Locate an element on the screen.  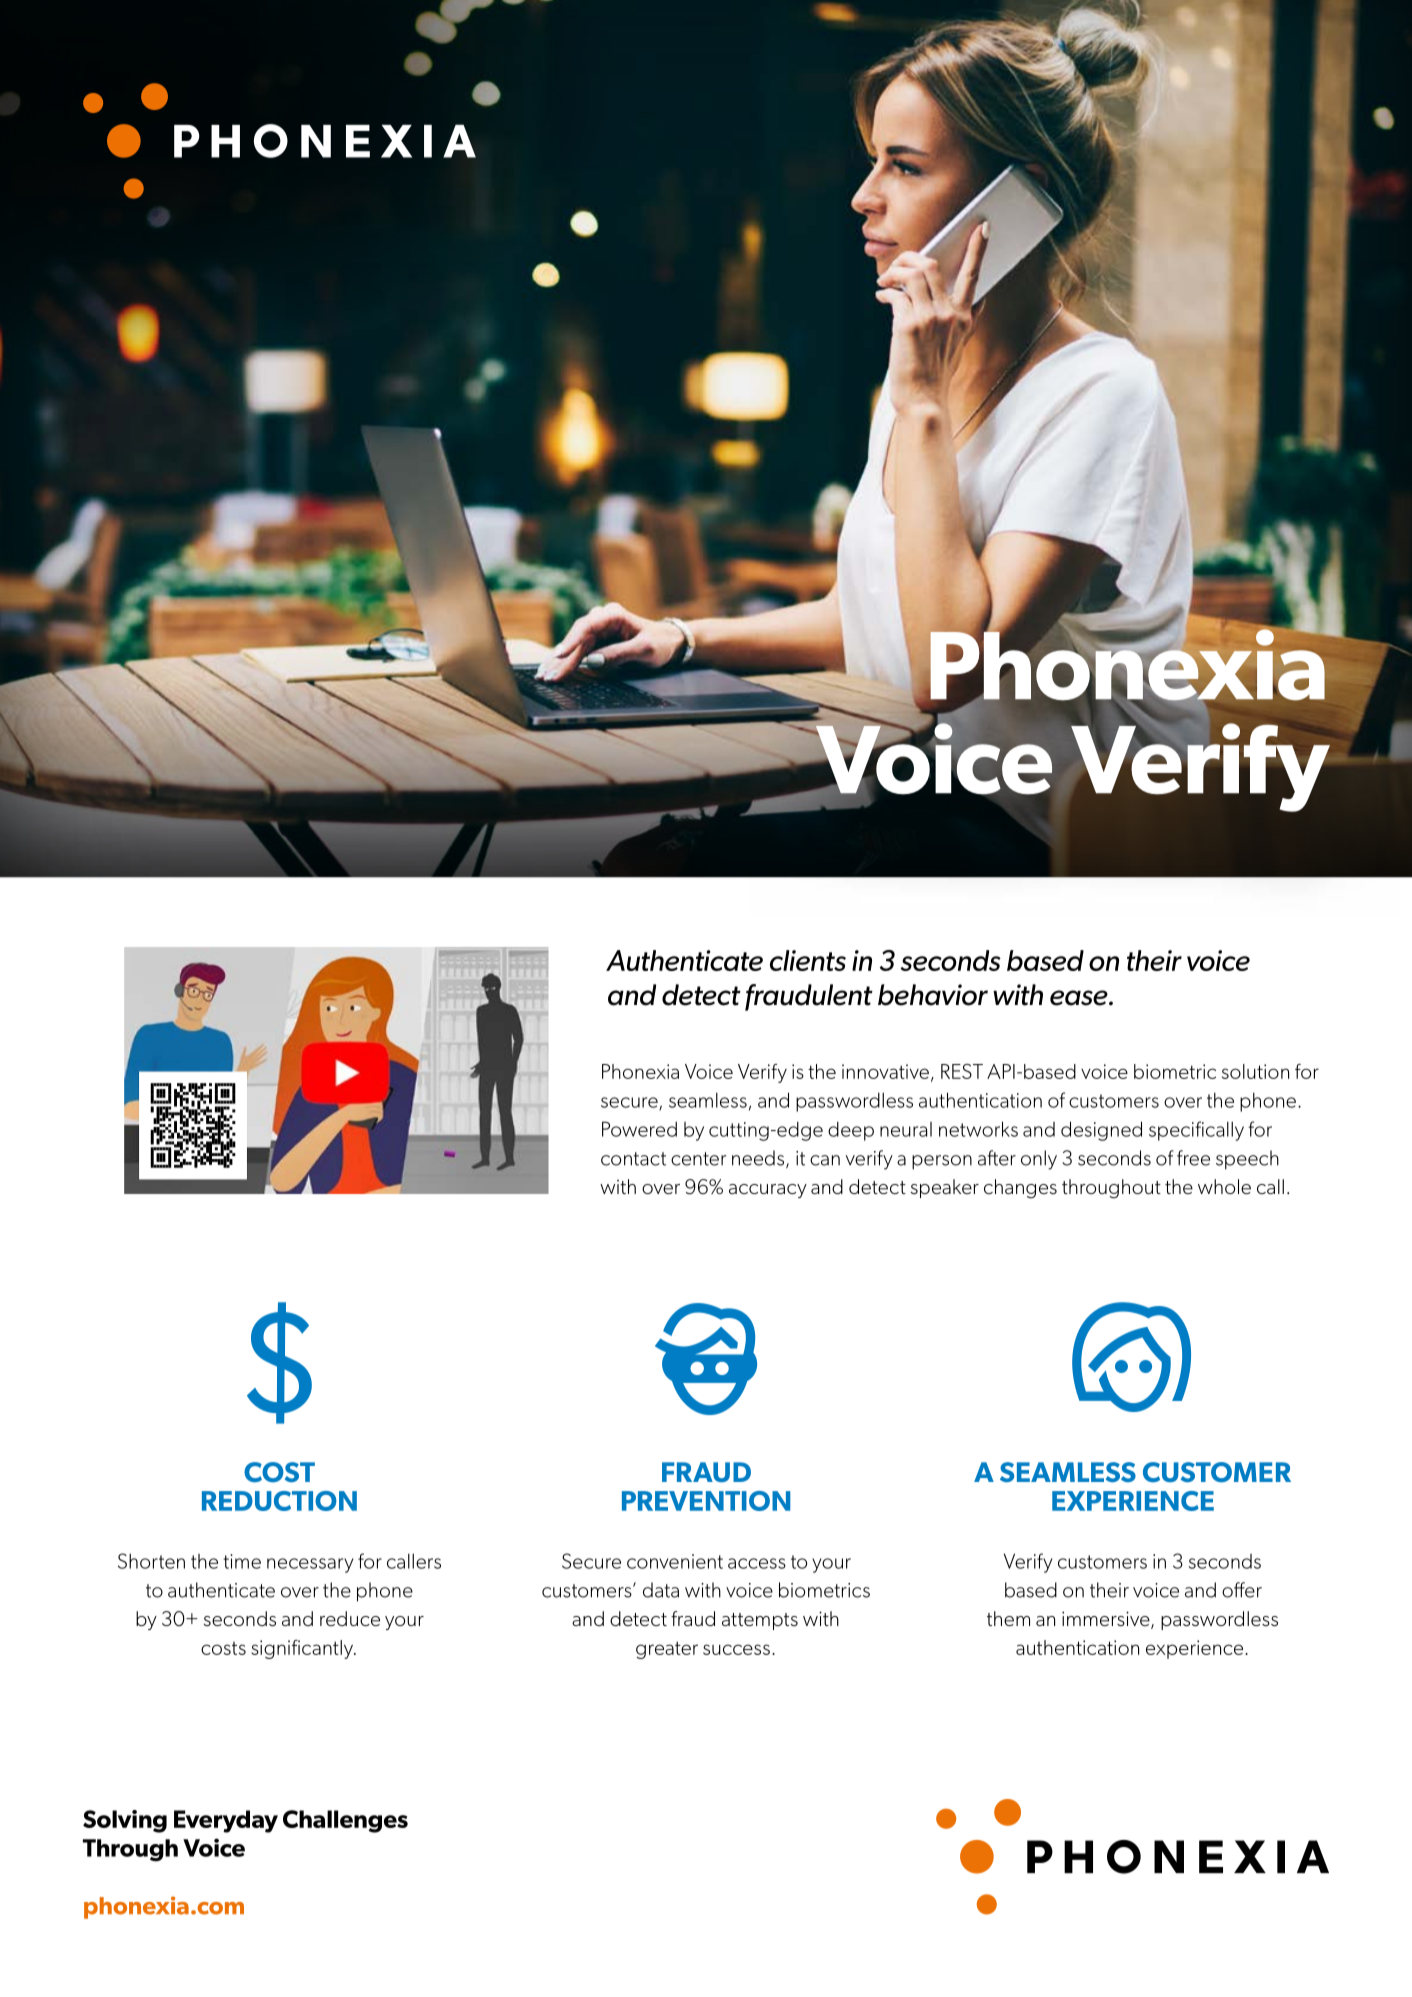
Powered is located at coordinates (639, 1129).
